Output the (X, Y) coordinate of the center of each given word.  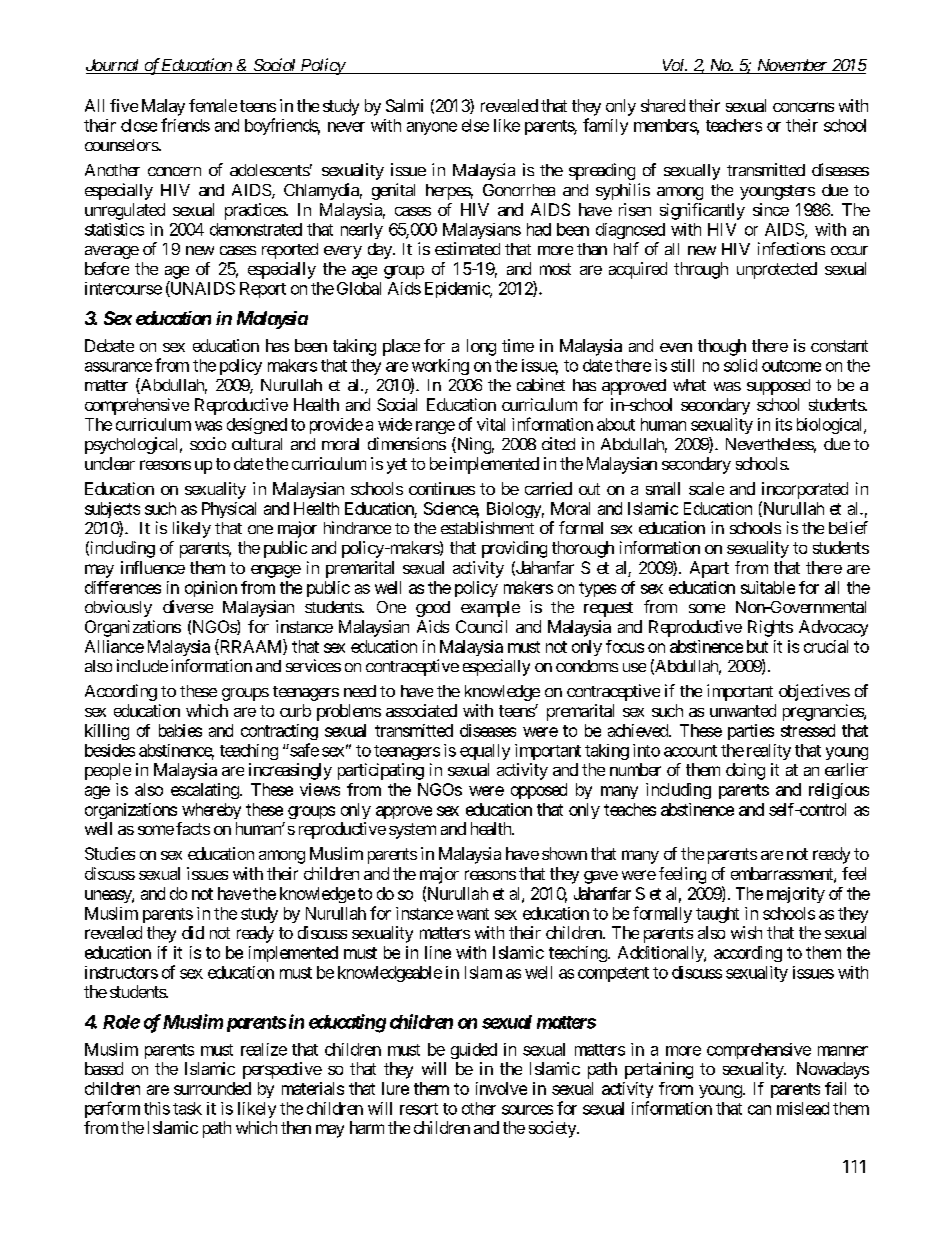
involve (501, 1088)
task (187, 1108)
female (213, 105)
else (475, 125)
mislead (803, 1108)
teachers (734, 125)
